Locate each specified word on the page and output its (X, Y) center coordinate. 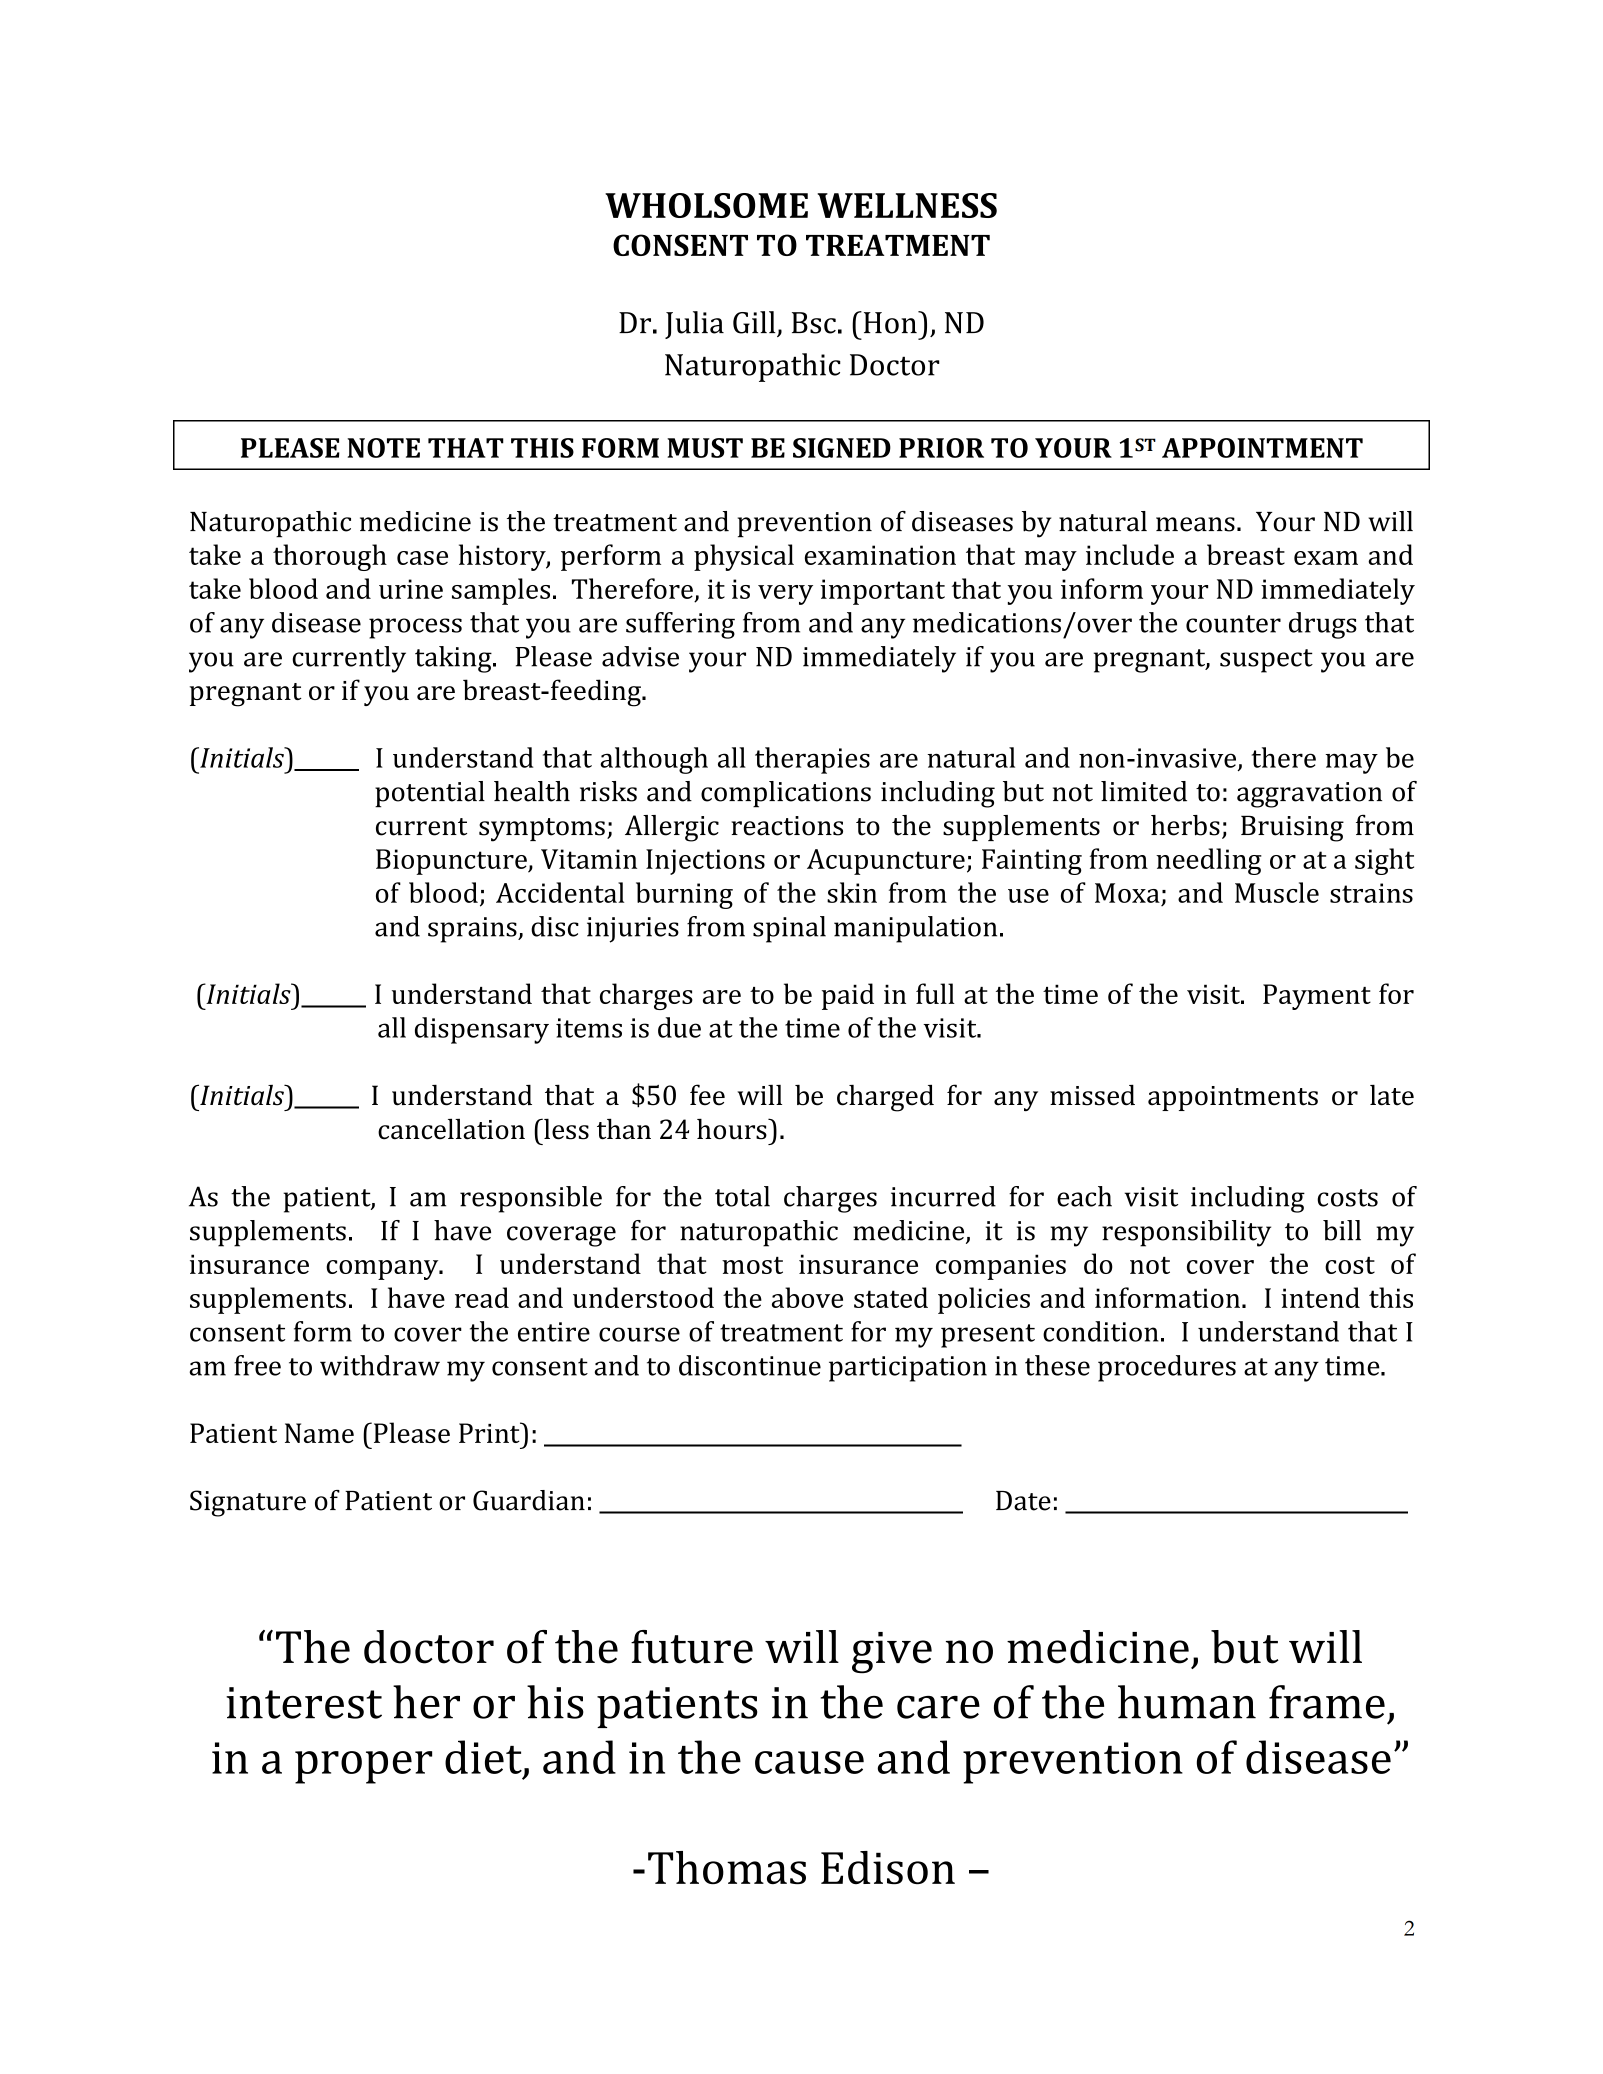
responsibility (1186, 1233)
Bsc (814, 323)
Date (1023, 1501)
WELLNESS (907, 205)
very (785, 595)
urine (411, 589)
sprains (473, 930)
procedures (1167, 1368)
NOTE (383, 448)
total (742, 1196)
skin (852, 892)
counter (1233, 624)
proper (363, 1767)
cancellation (451, 1129)
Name (319, 1433)
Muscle (1277, 892)
